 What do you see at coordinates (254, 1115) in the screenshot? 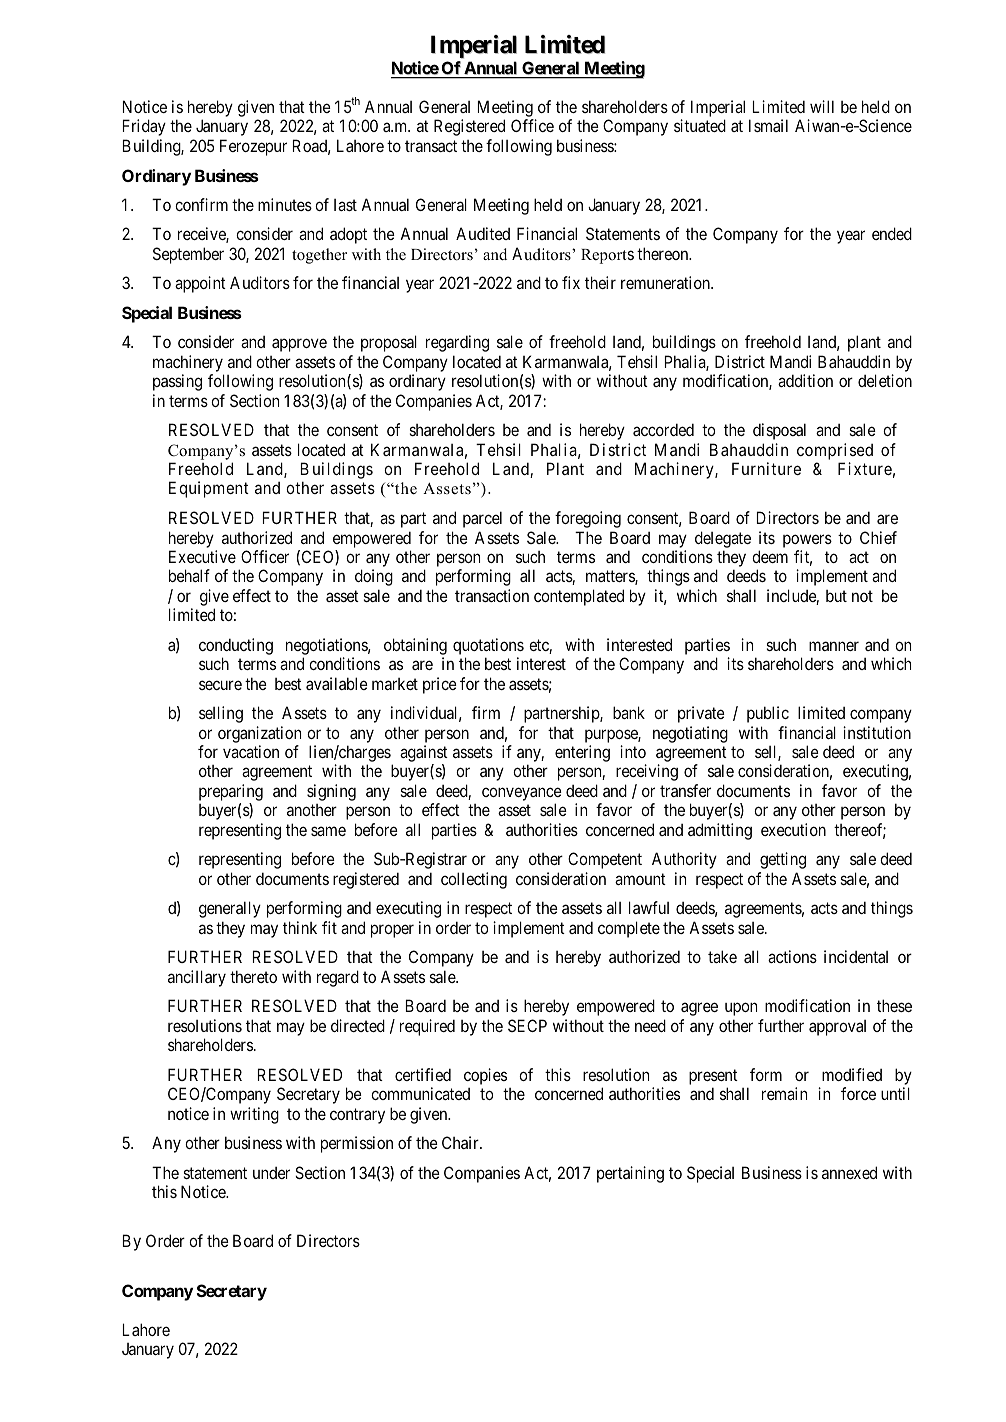
I see `writing` at bounding box center [254, 1115].
